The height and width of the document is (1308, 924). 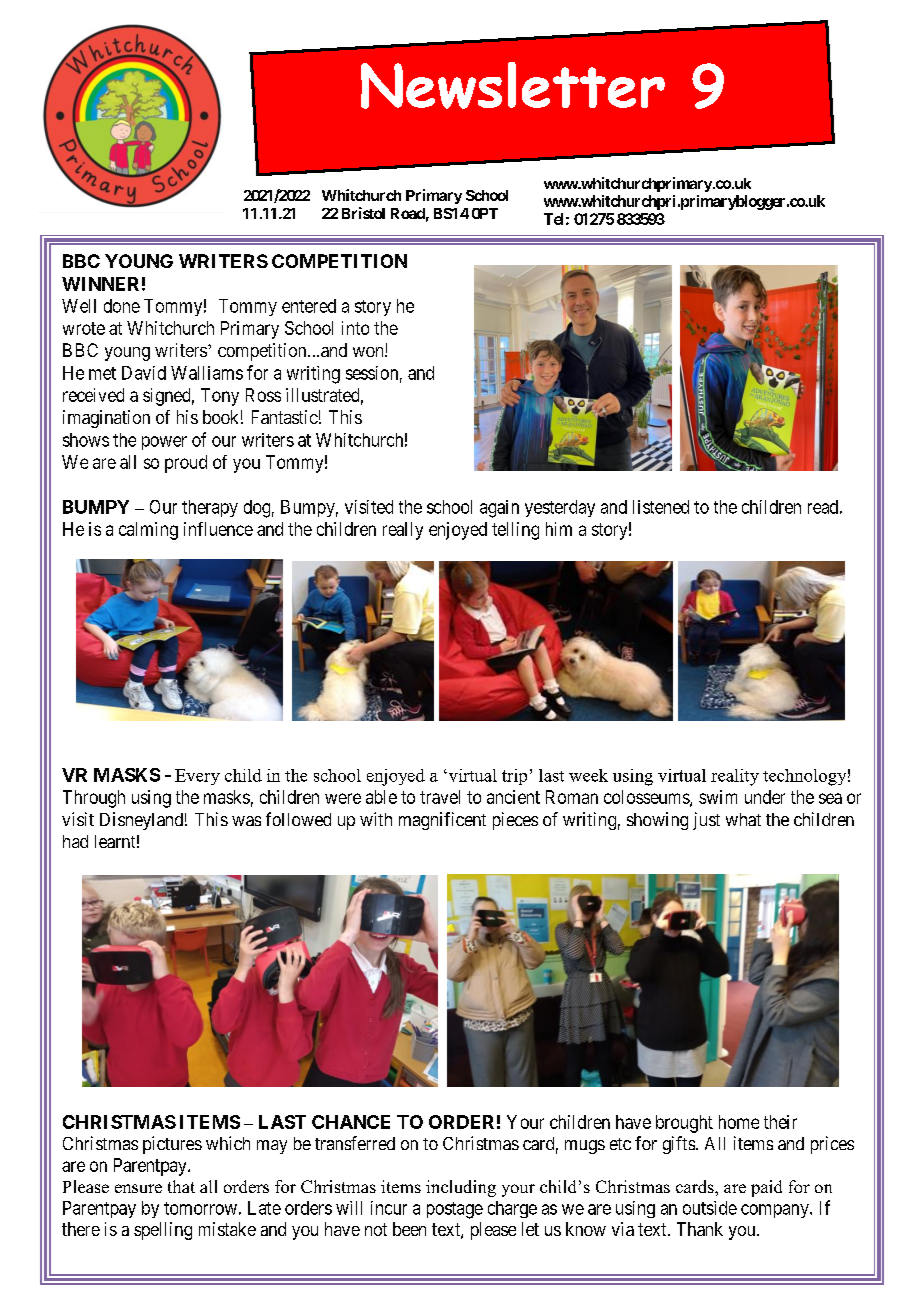 What do you see at coordinates (513, 85) in the document?
I see `Newsletter` at bounding box center [513, 85].
